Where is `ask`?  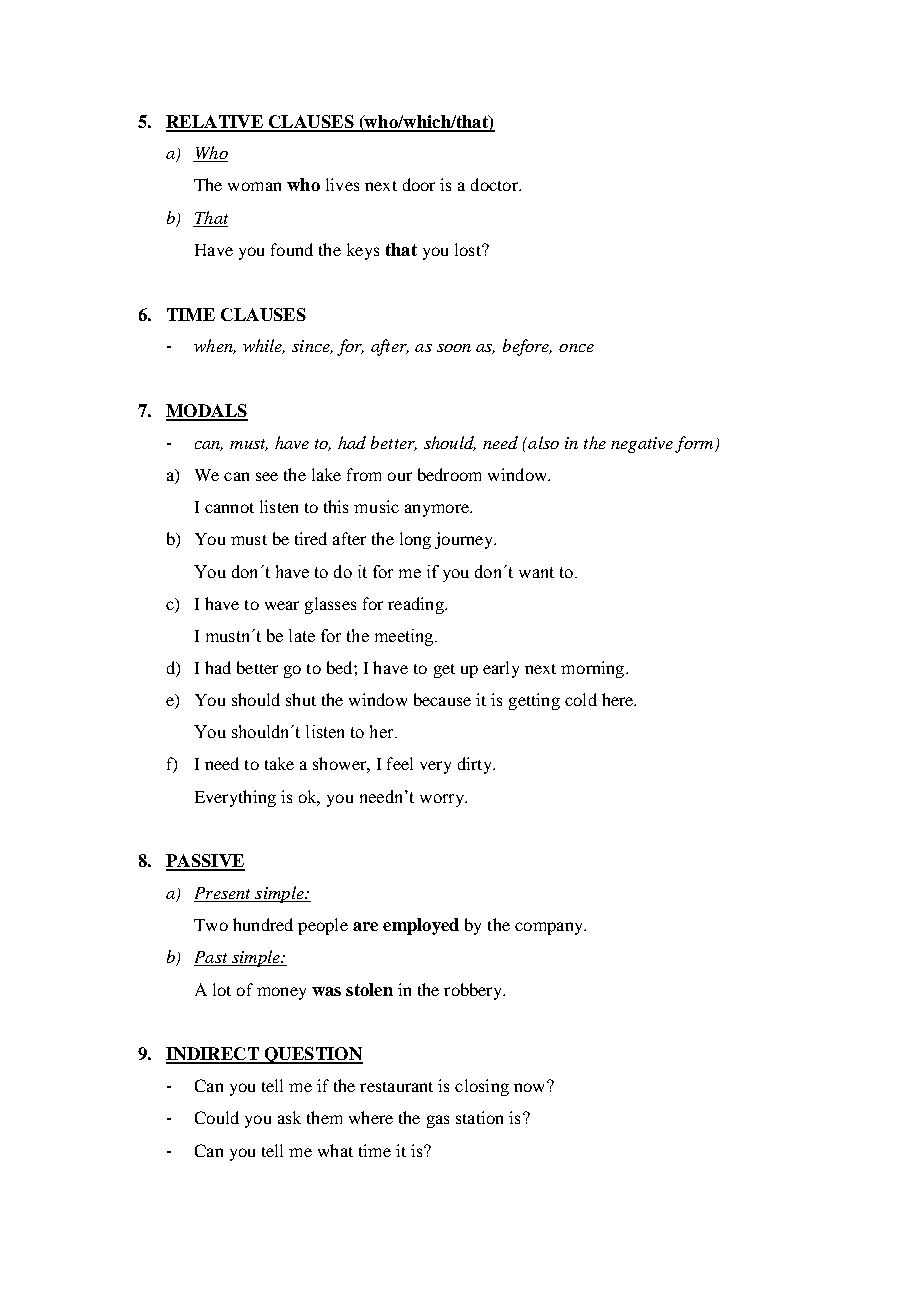 ask is located at coordinates (289, 1117).
